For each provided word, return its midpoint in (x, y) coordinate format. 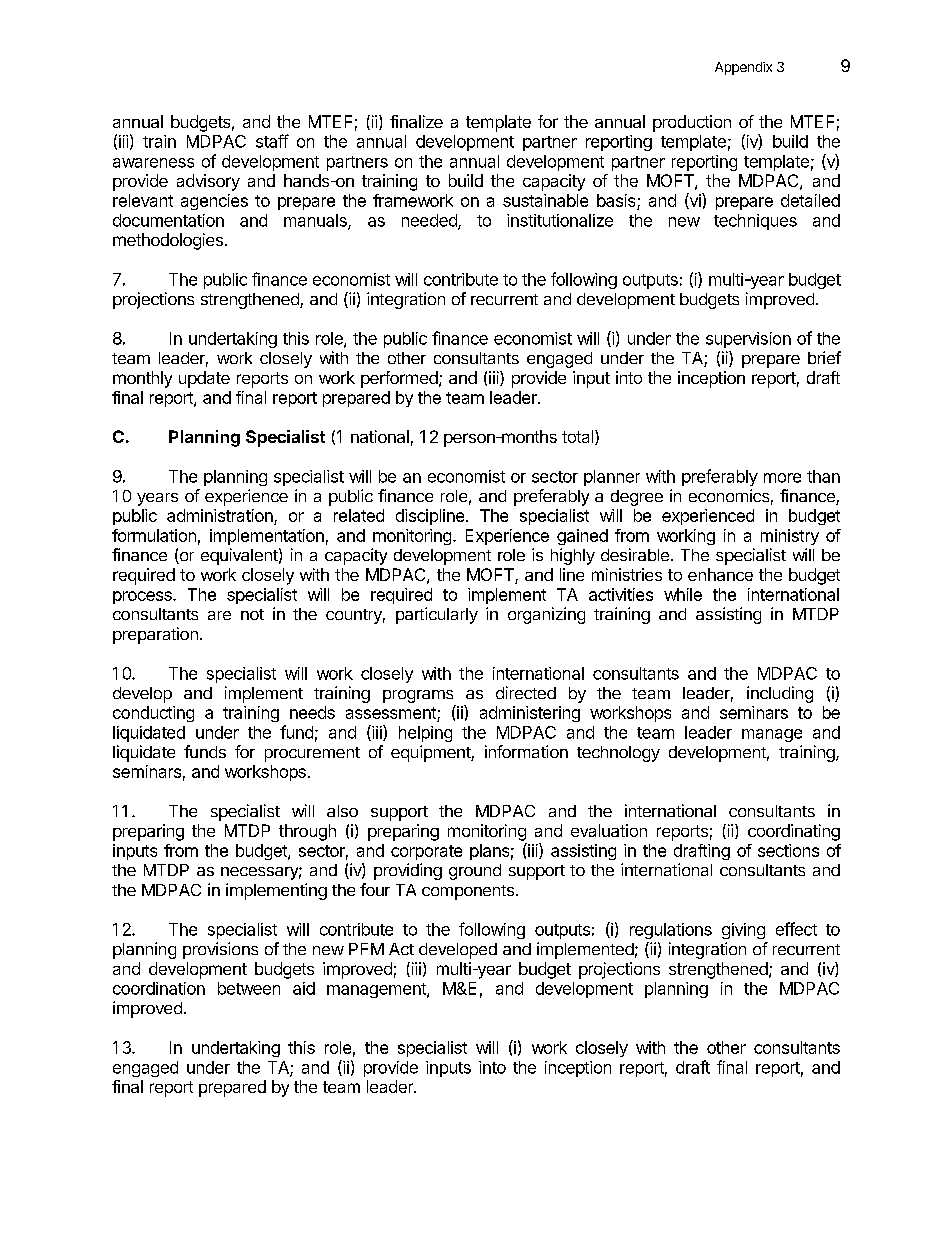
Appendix (743, 68)
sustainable (545, 200)
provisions (220, 950)
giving (743, 931)
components (468, 892)
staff (272, 141)
